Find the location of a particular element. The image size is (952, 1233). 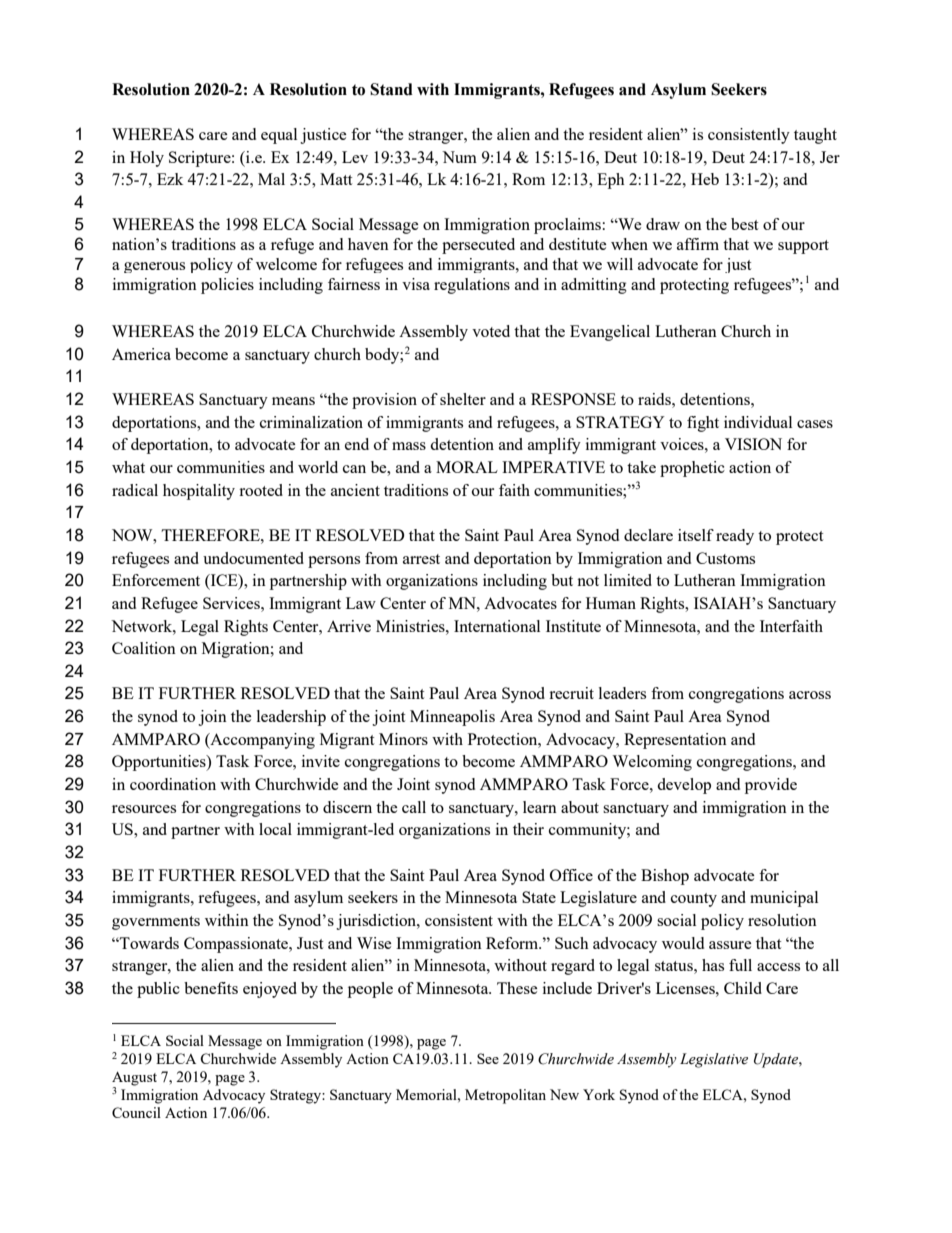

individual is located at coordinates (758, 422).
